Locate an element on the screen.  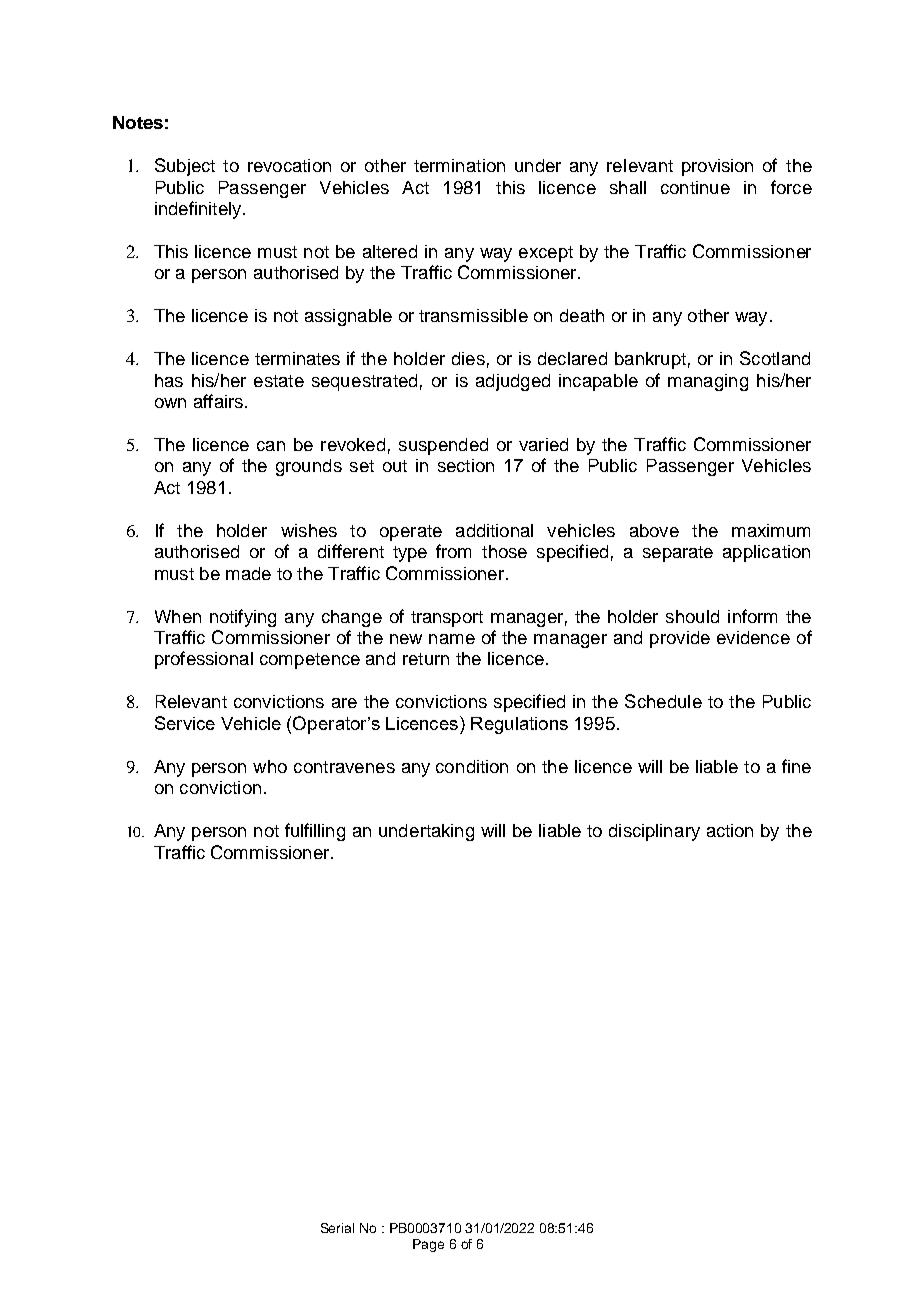
Serial is located at coordinates (337, 1228).
